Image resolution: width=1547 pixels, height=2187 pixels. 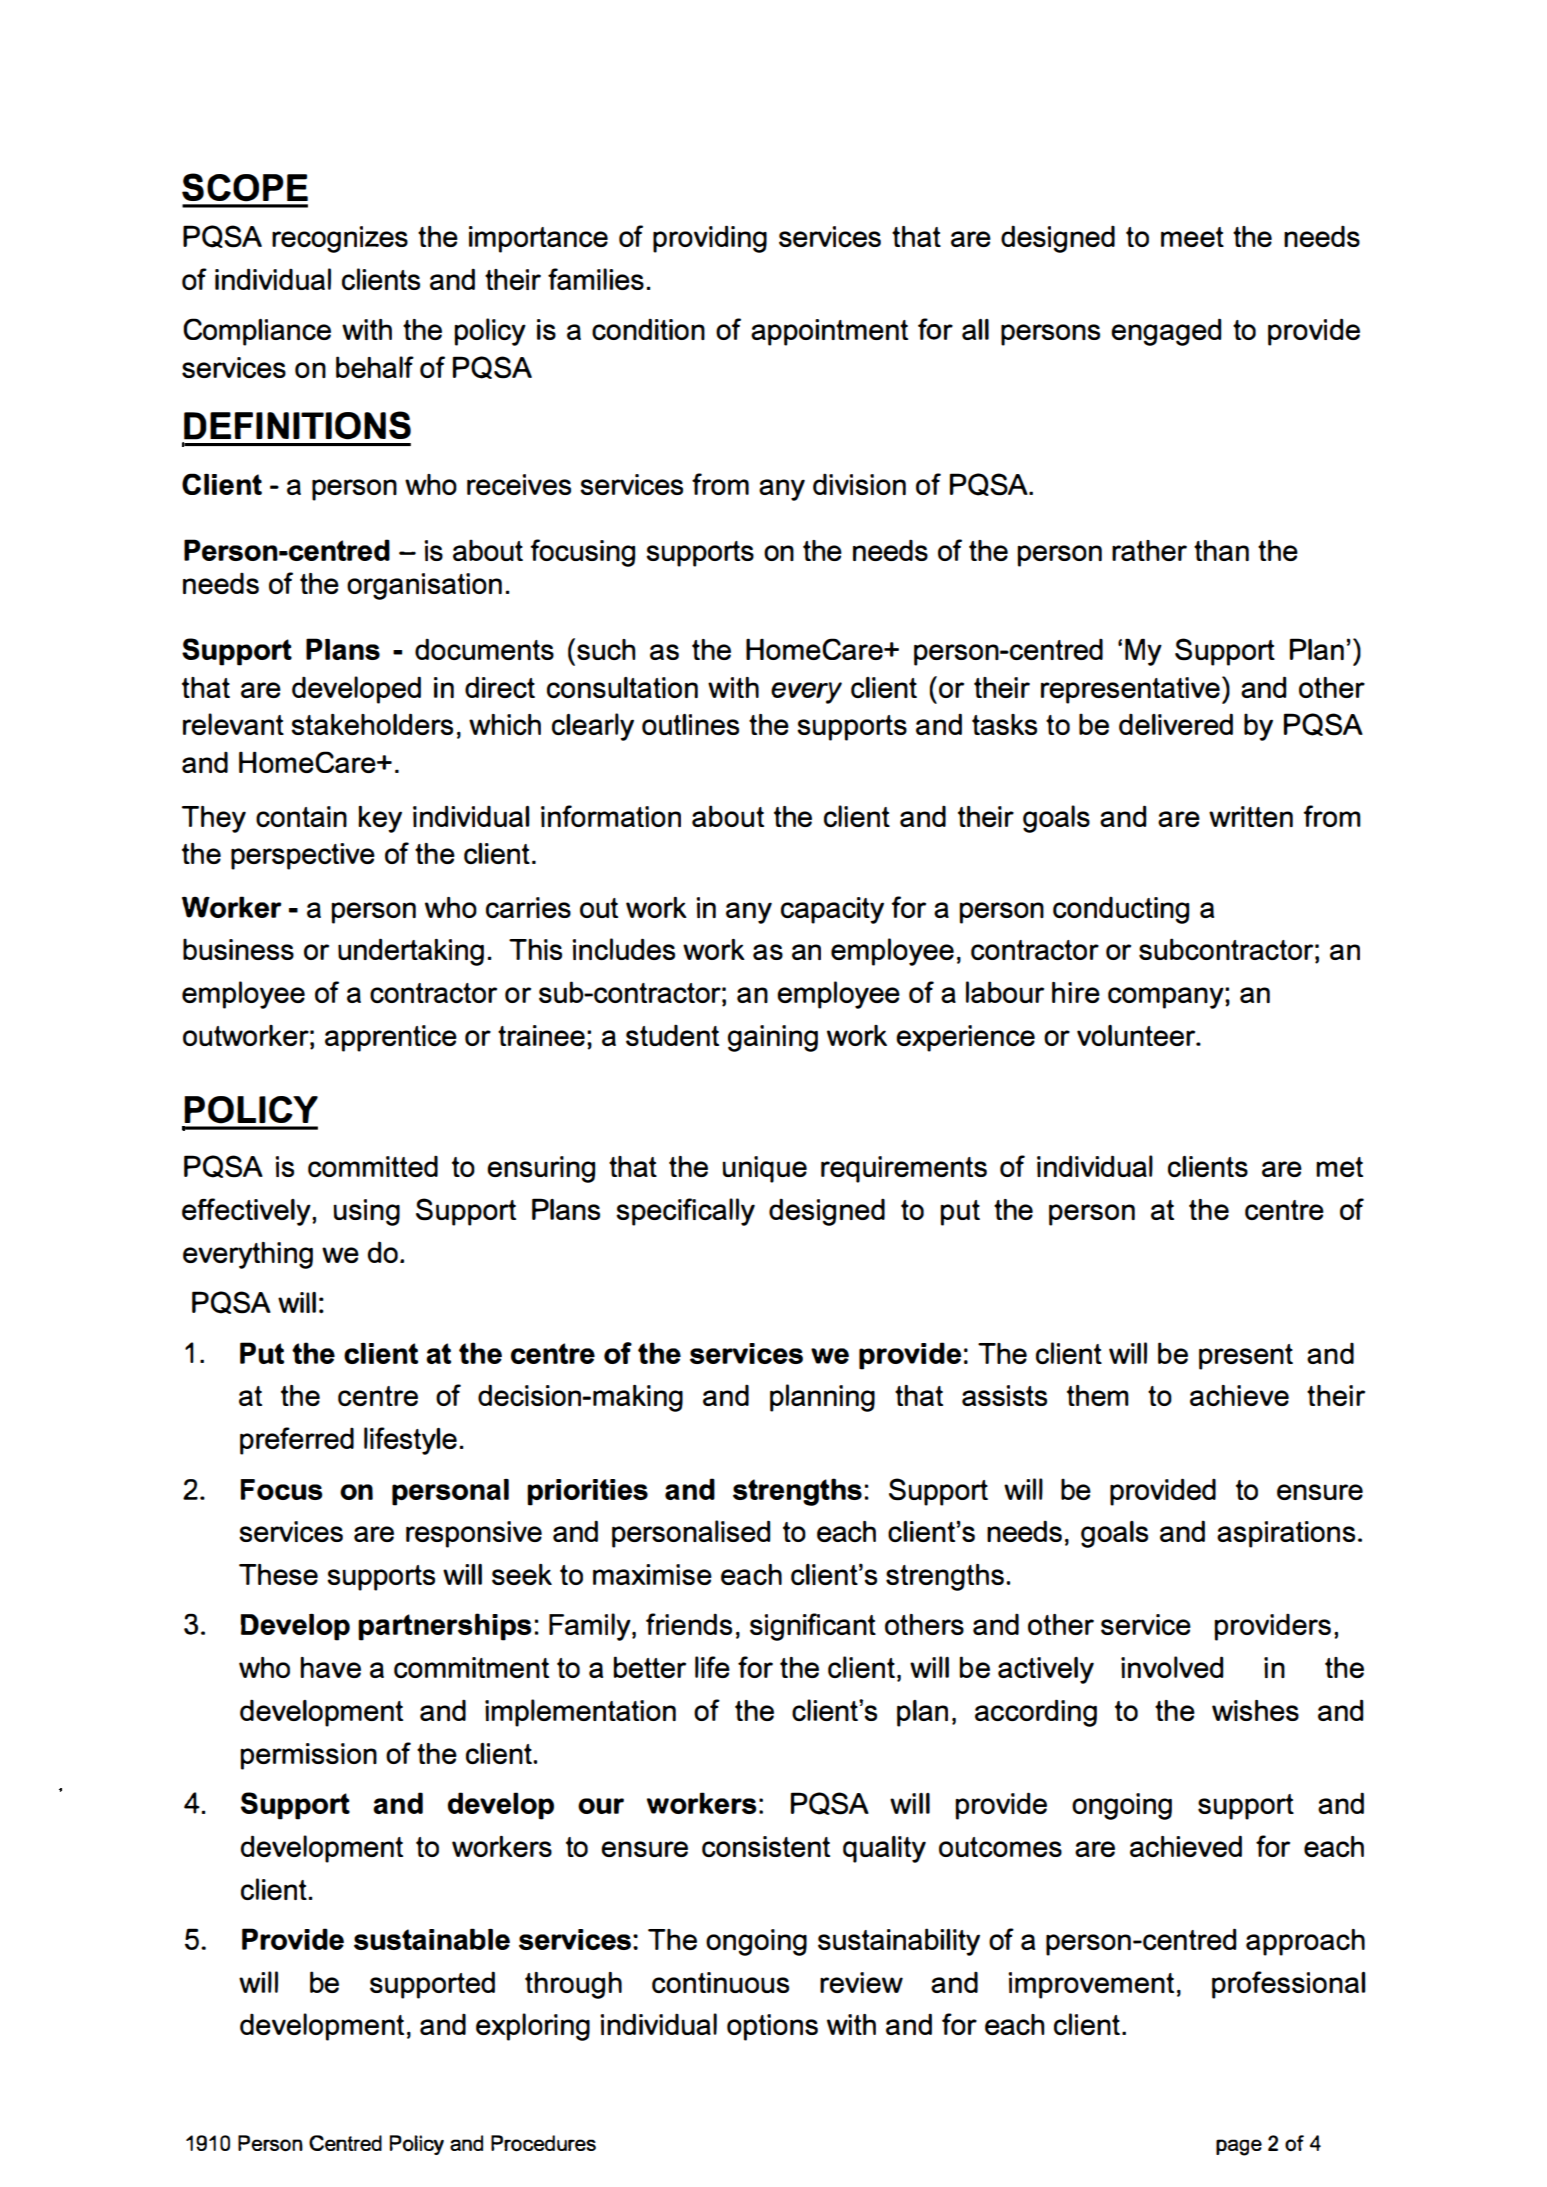 What do you see at coordinates (373, 1166) in the page?
I see `committed` at bounding box center [373, 1166].
